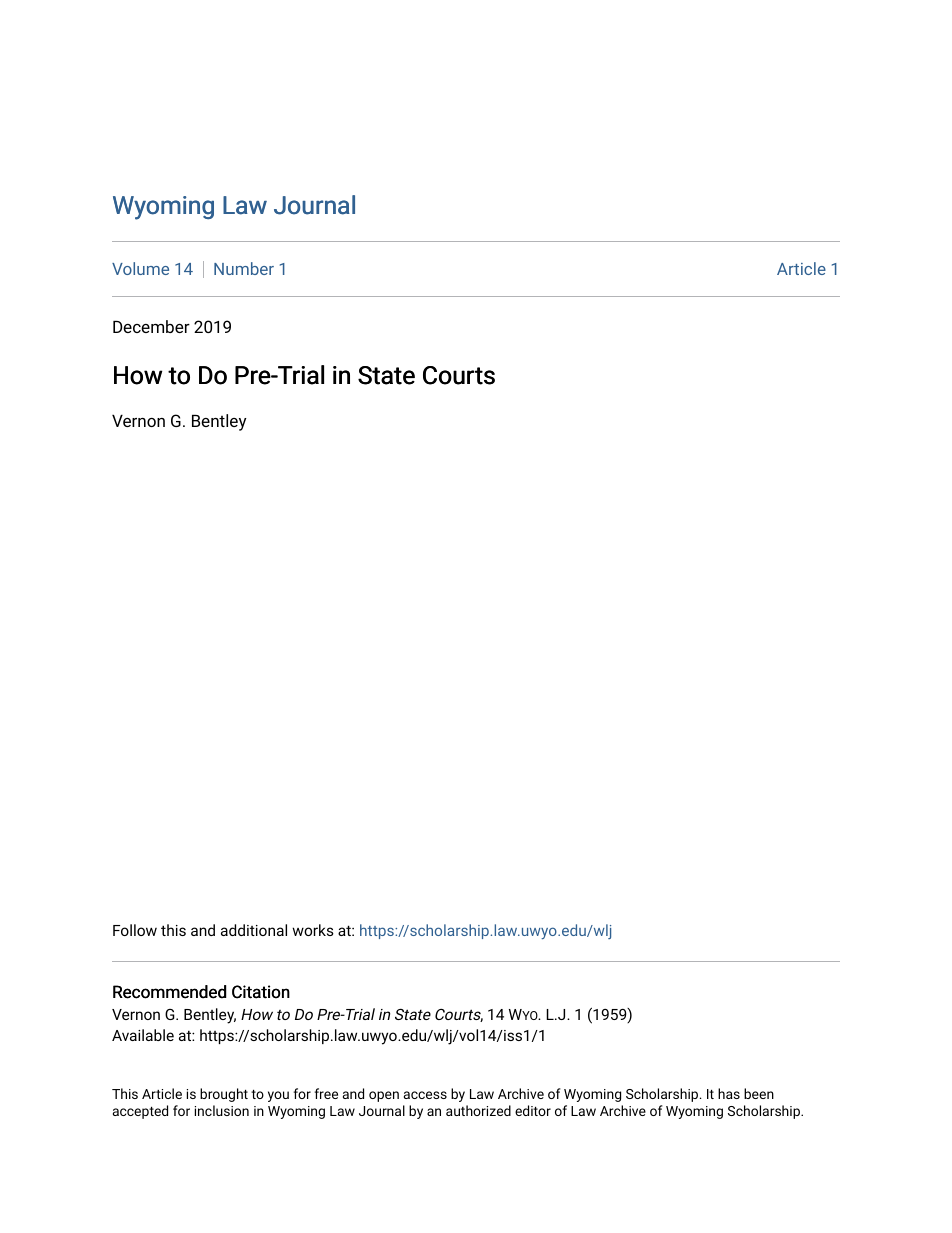 The width and height of the screenshot is (952, 1233). I want to click on brought, so click(224, 1095).
